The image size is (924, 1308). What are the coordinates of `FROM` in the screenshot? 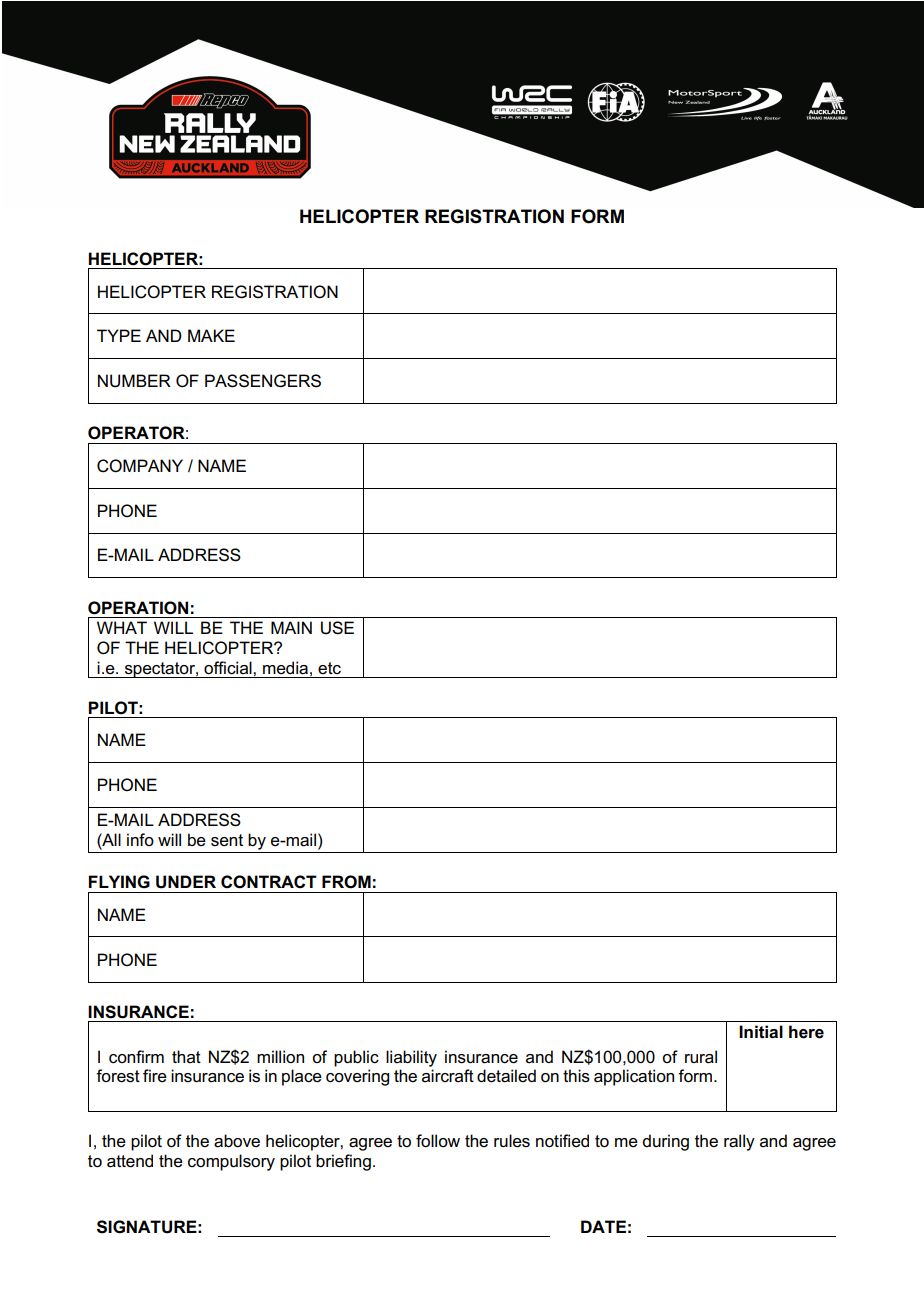 It's located at (346, 882).
